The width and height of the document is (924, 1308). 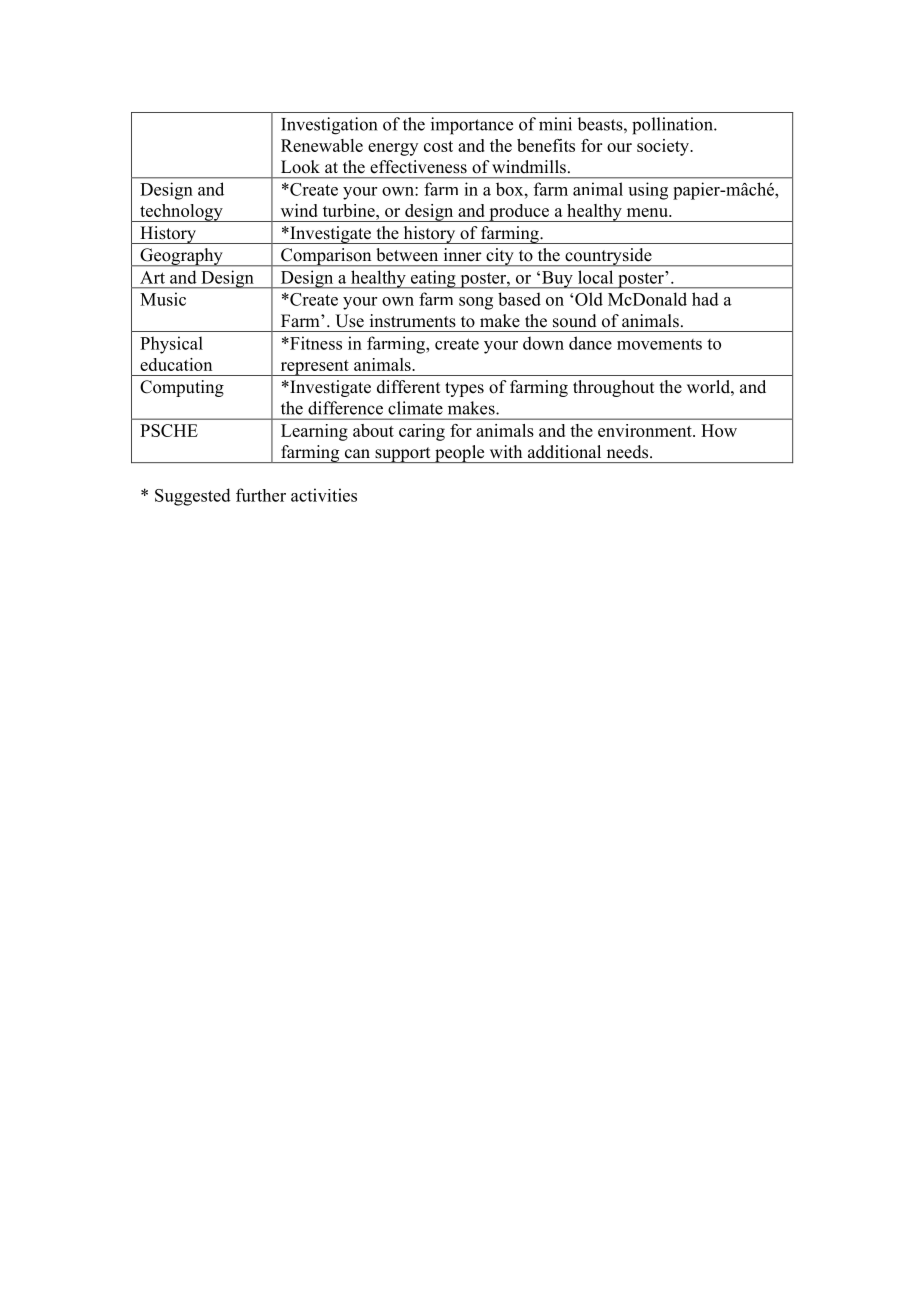 What do you see at coordinates (193, 497) in the document?
I see `Suggested` at bounding box center [193, 497].
